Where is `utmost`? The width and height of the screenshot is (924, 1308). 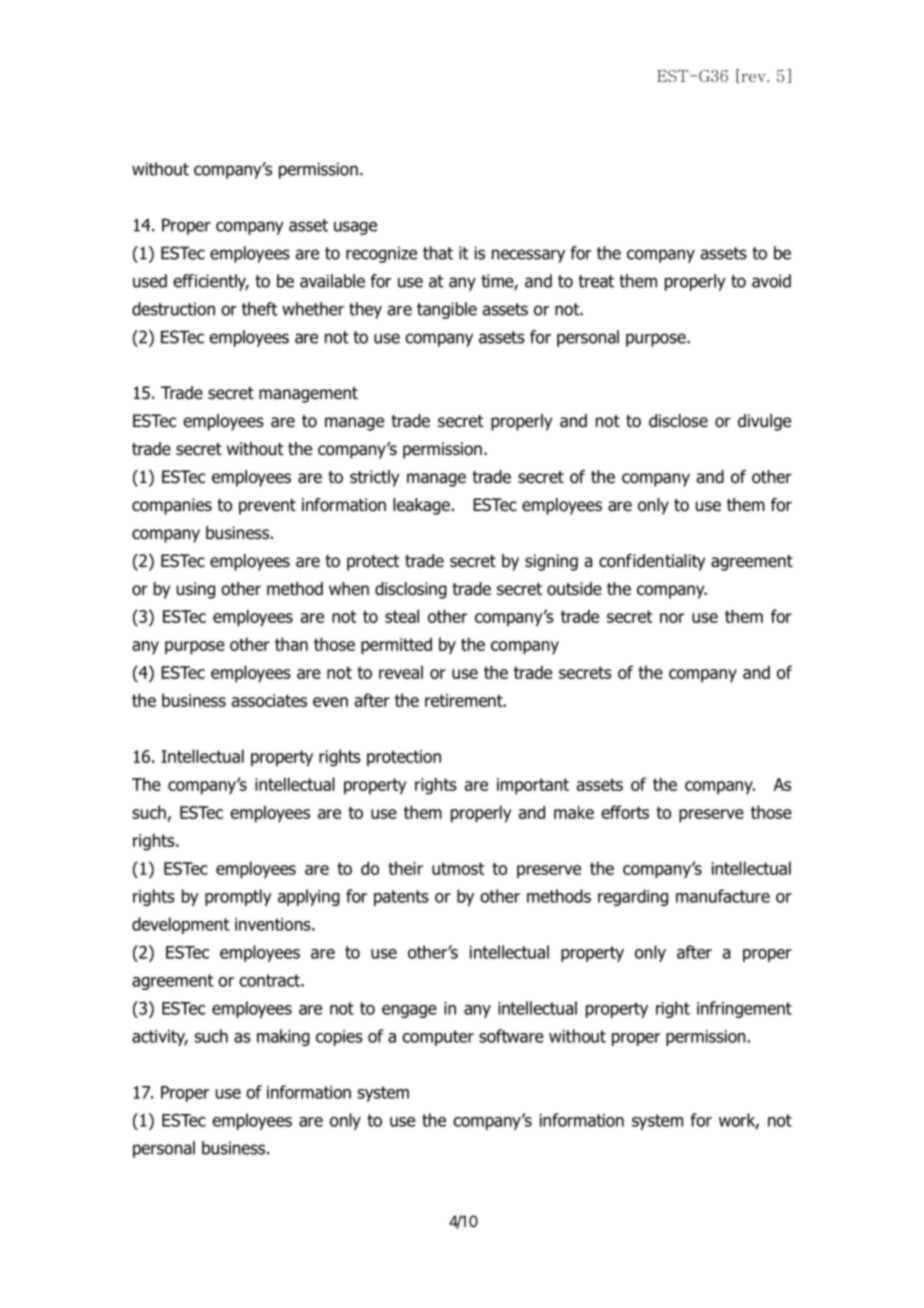 utmost is located at coordinates (458, 868).
